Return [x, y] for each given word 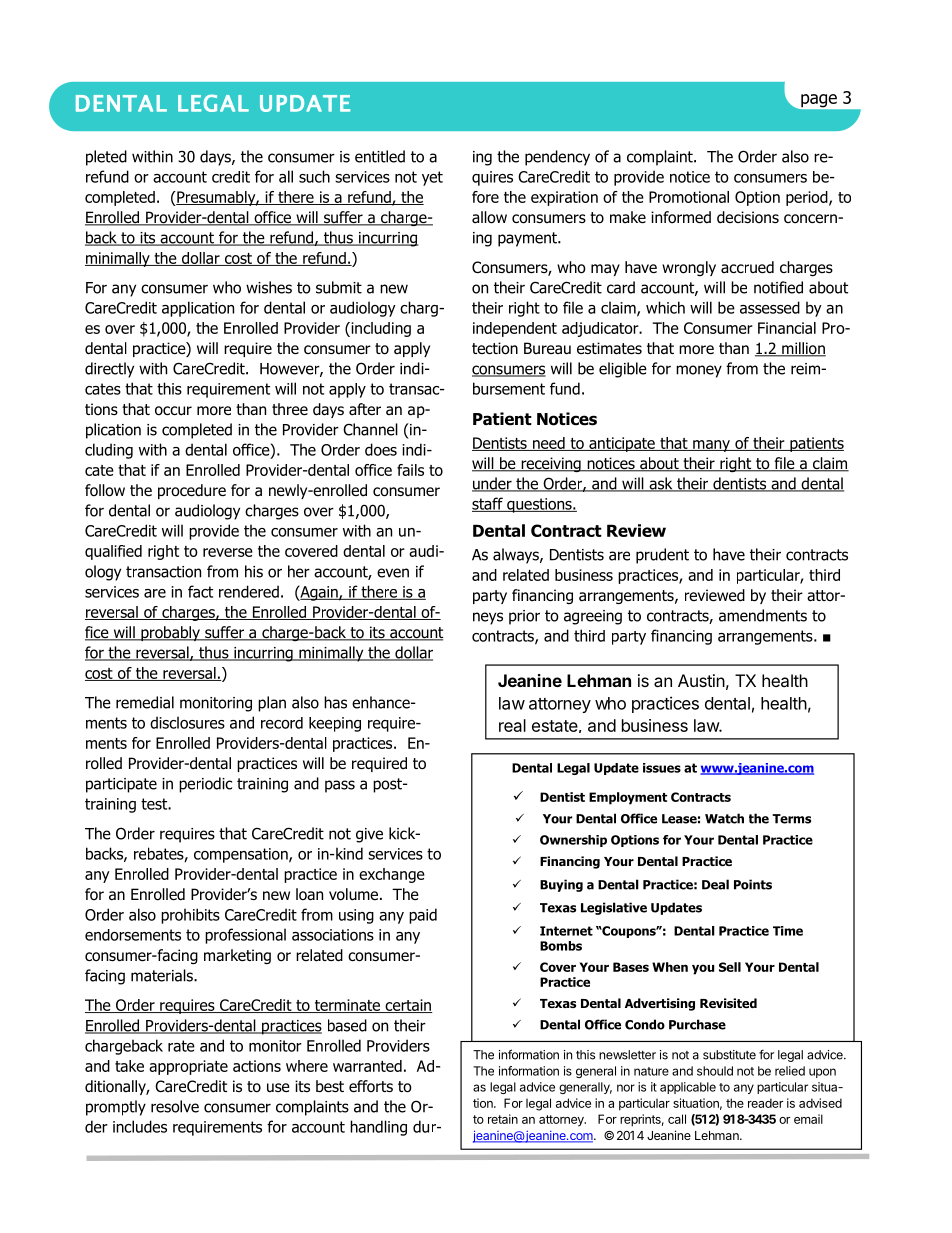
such [314, 176]
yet [432, 178]
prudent [662, 556]
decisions [748, 217]
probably [170, 633]
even [393, 573]
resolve [175, 1106]
